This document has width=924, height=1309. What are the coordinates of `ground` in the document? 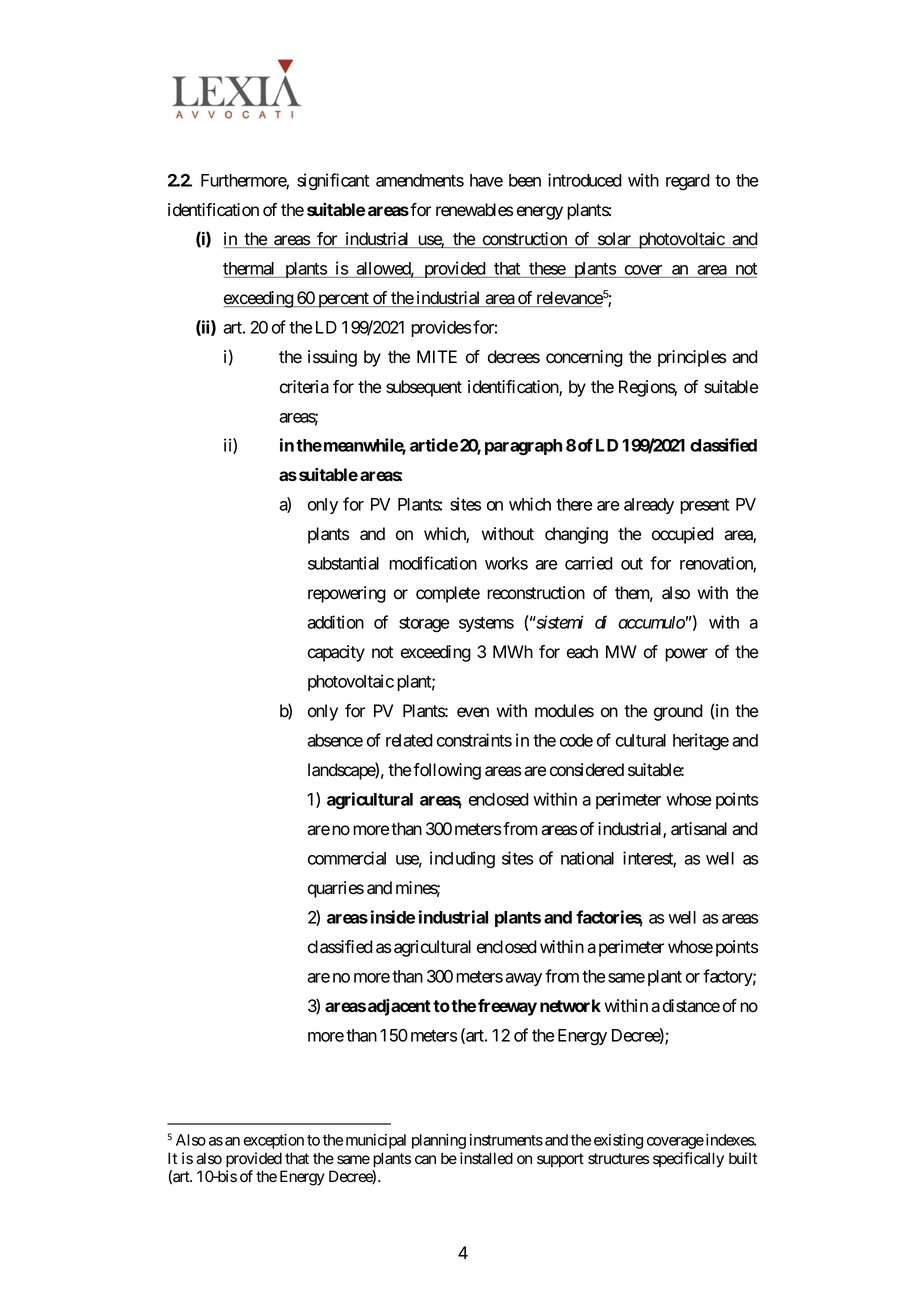 It's located at (678, 712).
